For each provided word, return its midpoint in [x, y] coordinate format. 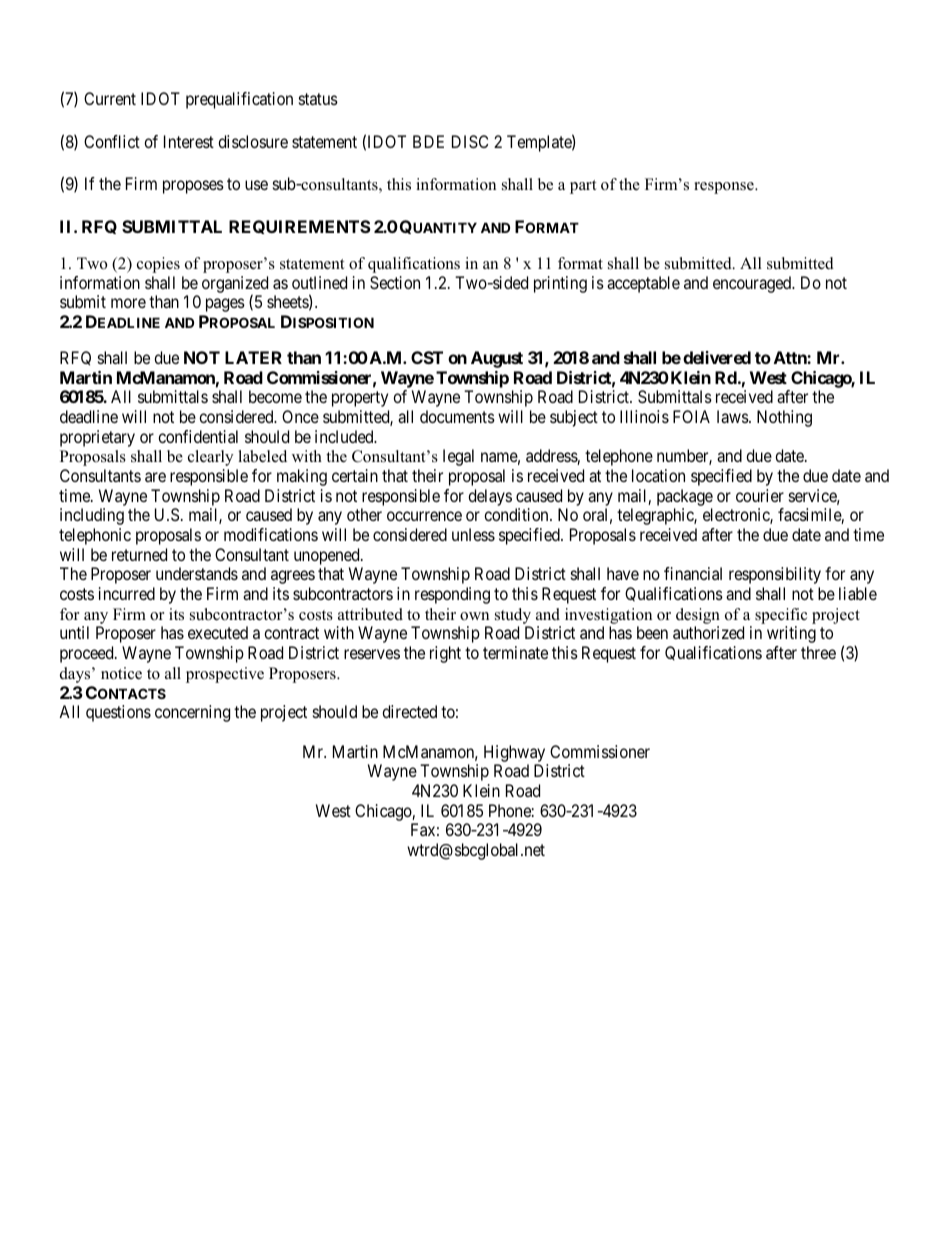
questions [118, 713]
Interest [189, 141]
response [725, 188]
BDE [428, 141]
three [818, 652]
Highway [514, 753]
